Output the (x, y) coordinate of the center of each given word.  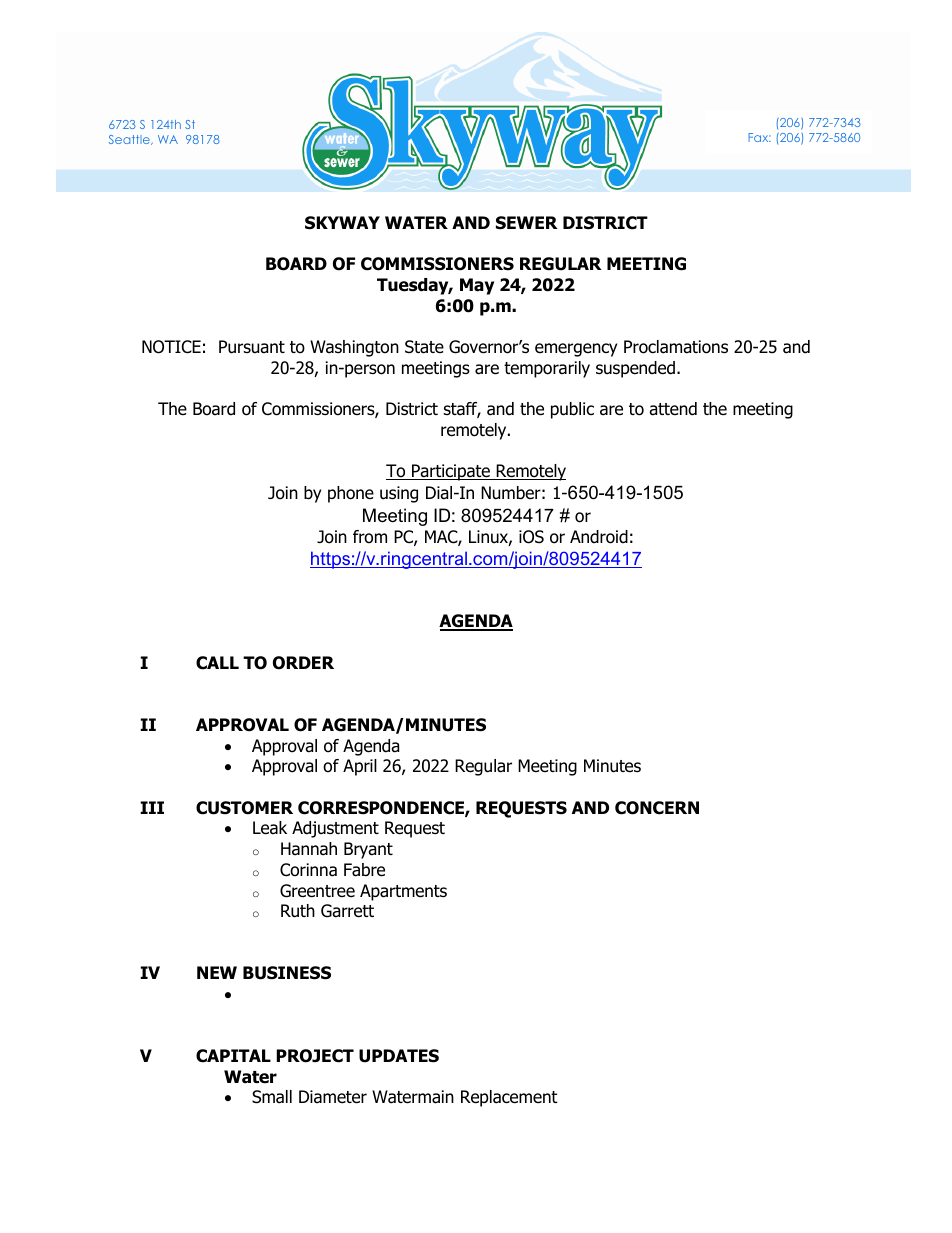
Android (599, 537)
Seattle (130, 140)
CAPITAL (233, 1056)
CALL (217, 663)
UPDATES (399, 1056)
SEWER (527, 223)
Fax (759, 137)
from (370, 537)
